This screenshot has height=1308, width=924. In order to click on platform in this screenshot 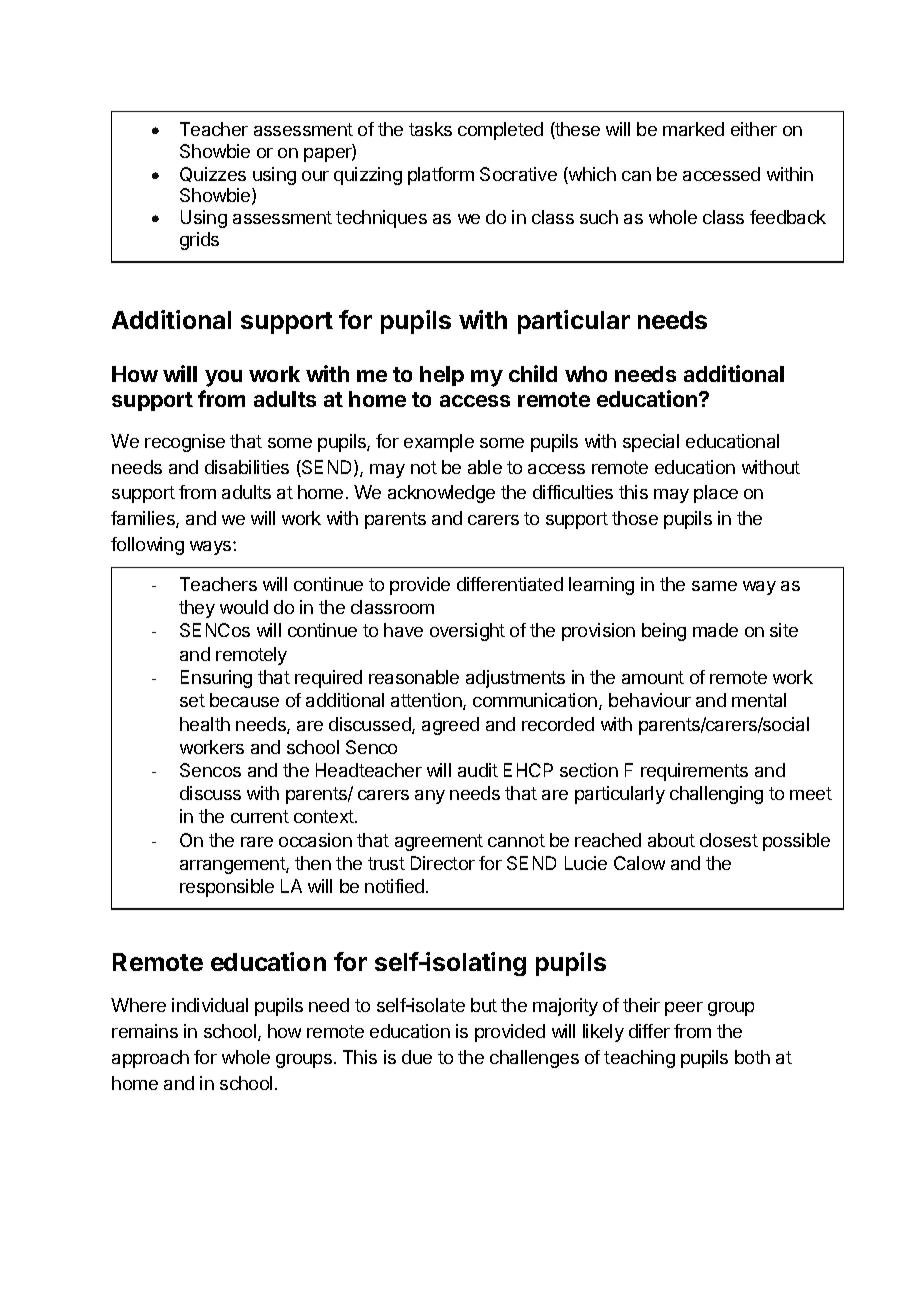, I will do `click(441, 176)`.
